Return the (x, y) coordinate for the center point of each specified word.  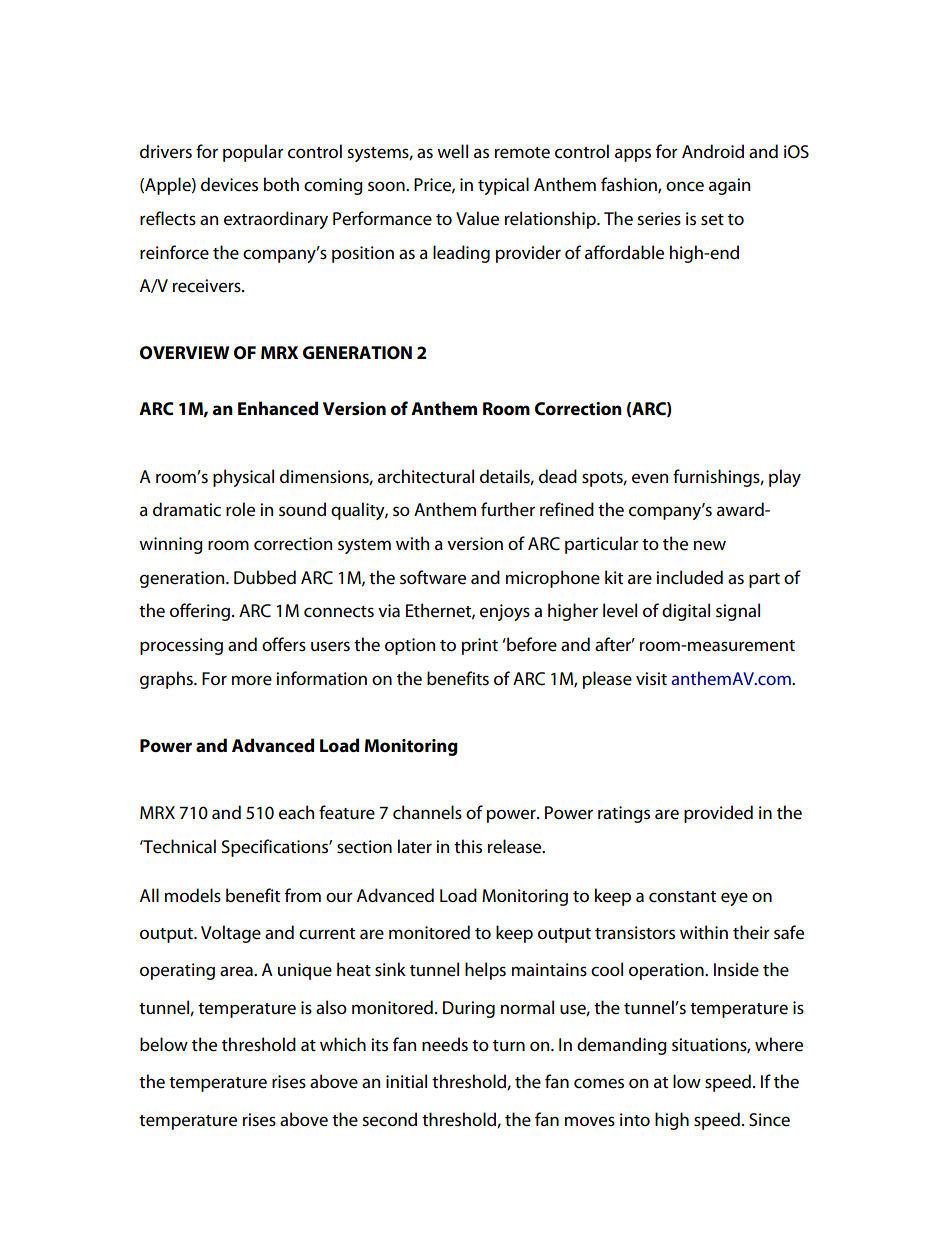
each (296, 812)
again (729, 186)
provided (718, 814)
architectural (426, 476)
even (650, 478)
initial (406, 1081)
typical (503, 186)
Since (769, 1120)
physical (243, 478)
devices (229, 184)
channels (427, 812)
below (164, 1044)
